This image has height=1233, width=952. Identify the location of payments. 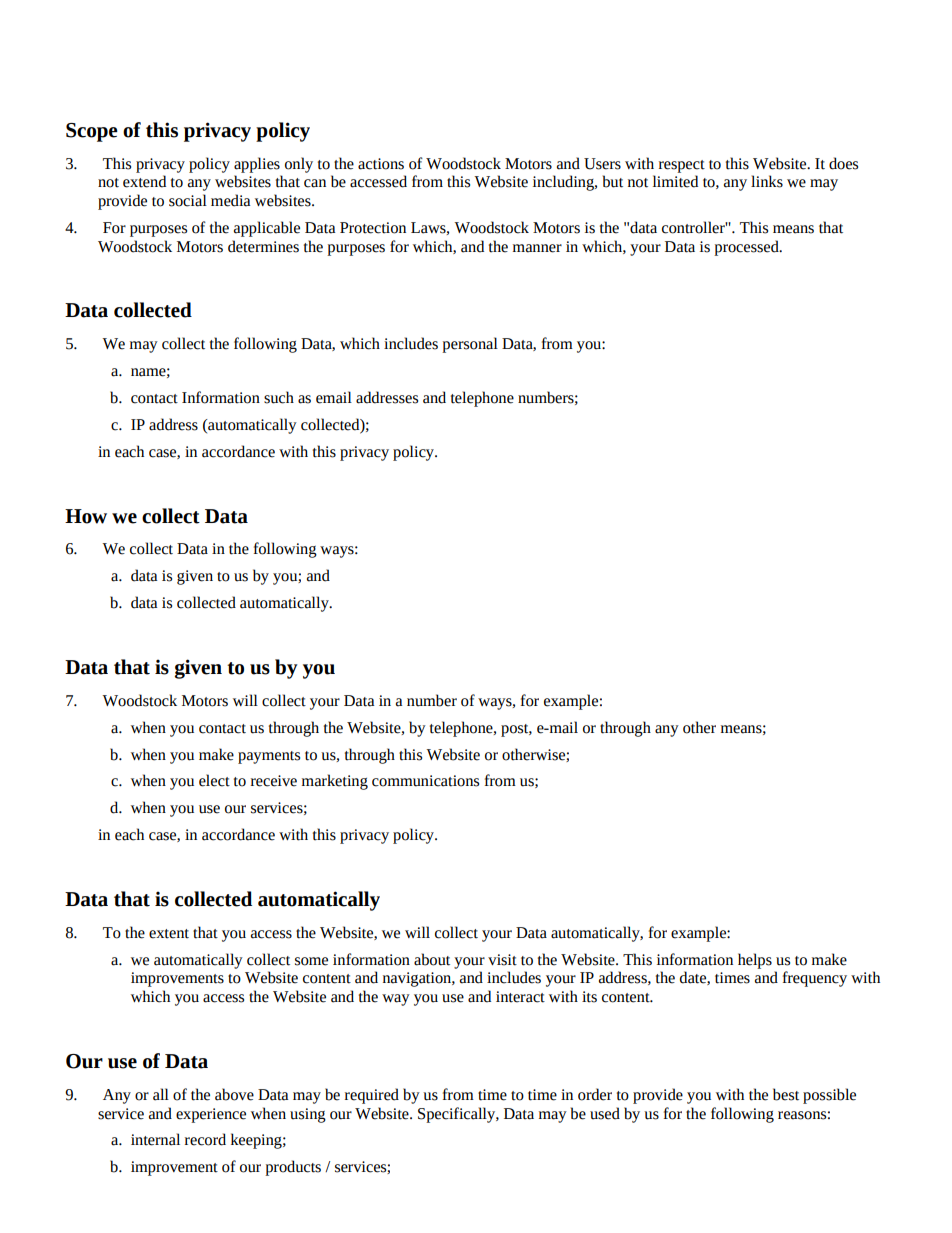
(269, 757).
